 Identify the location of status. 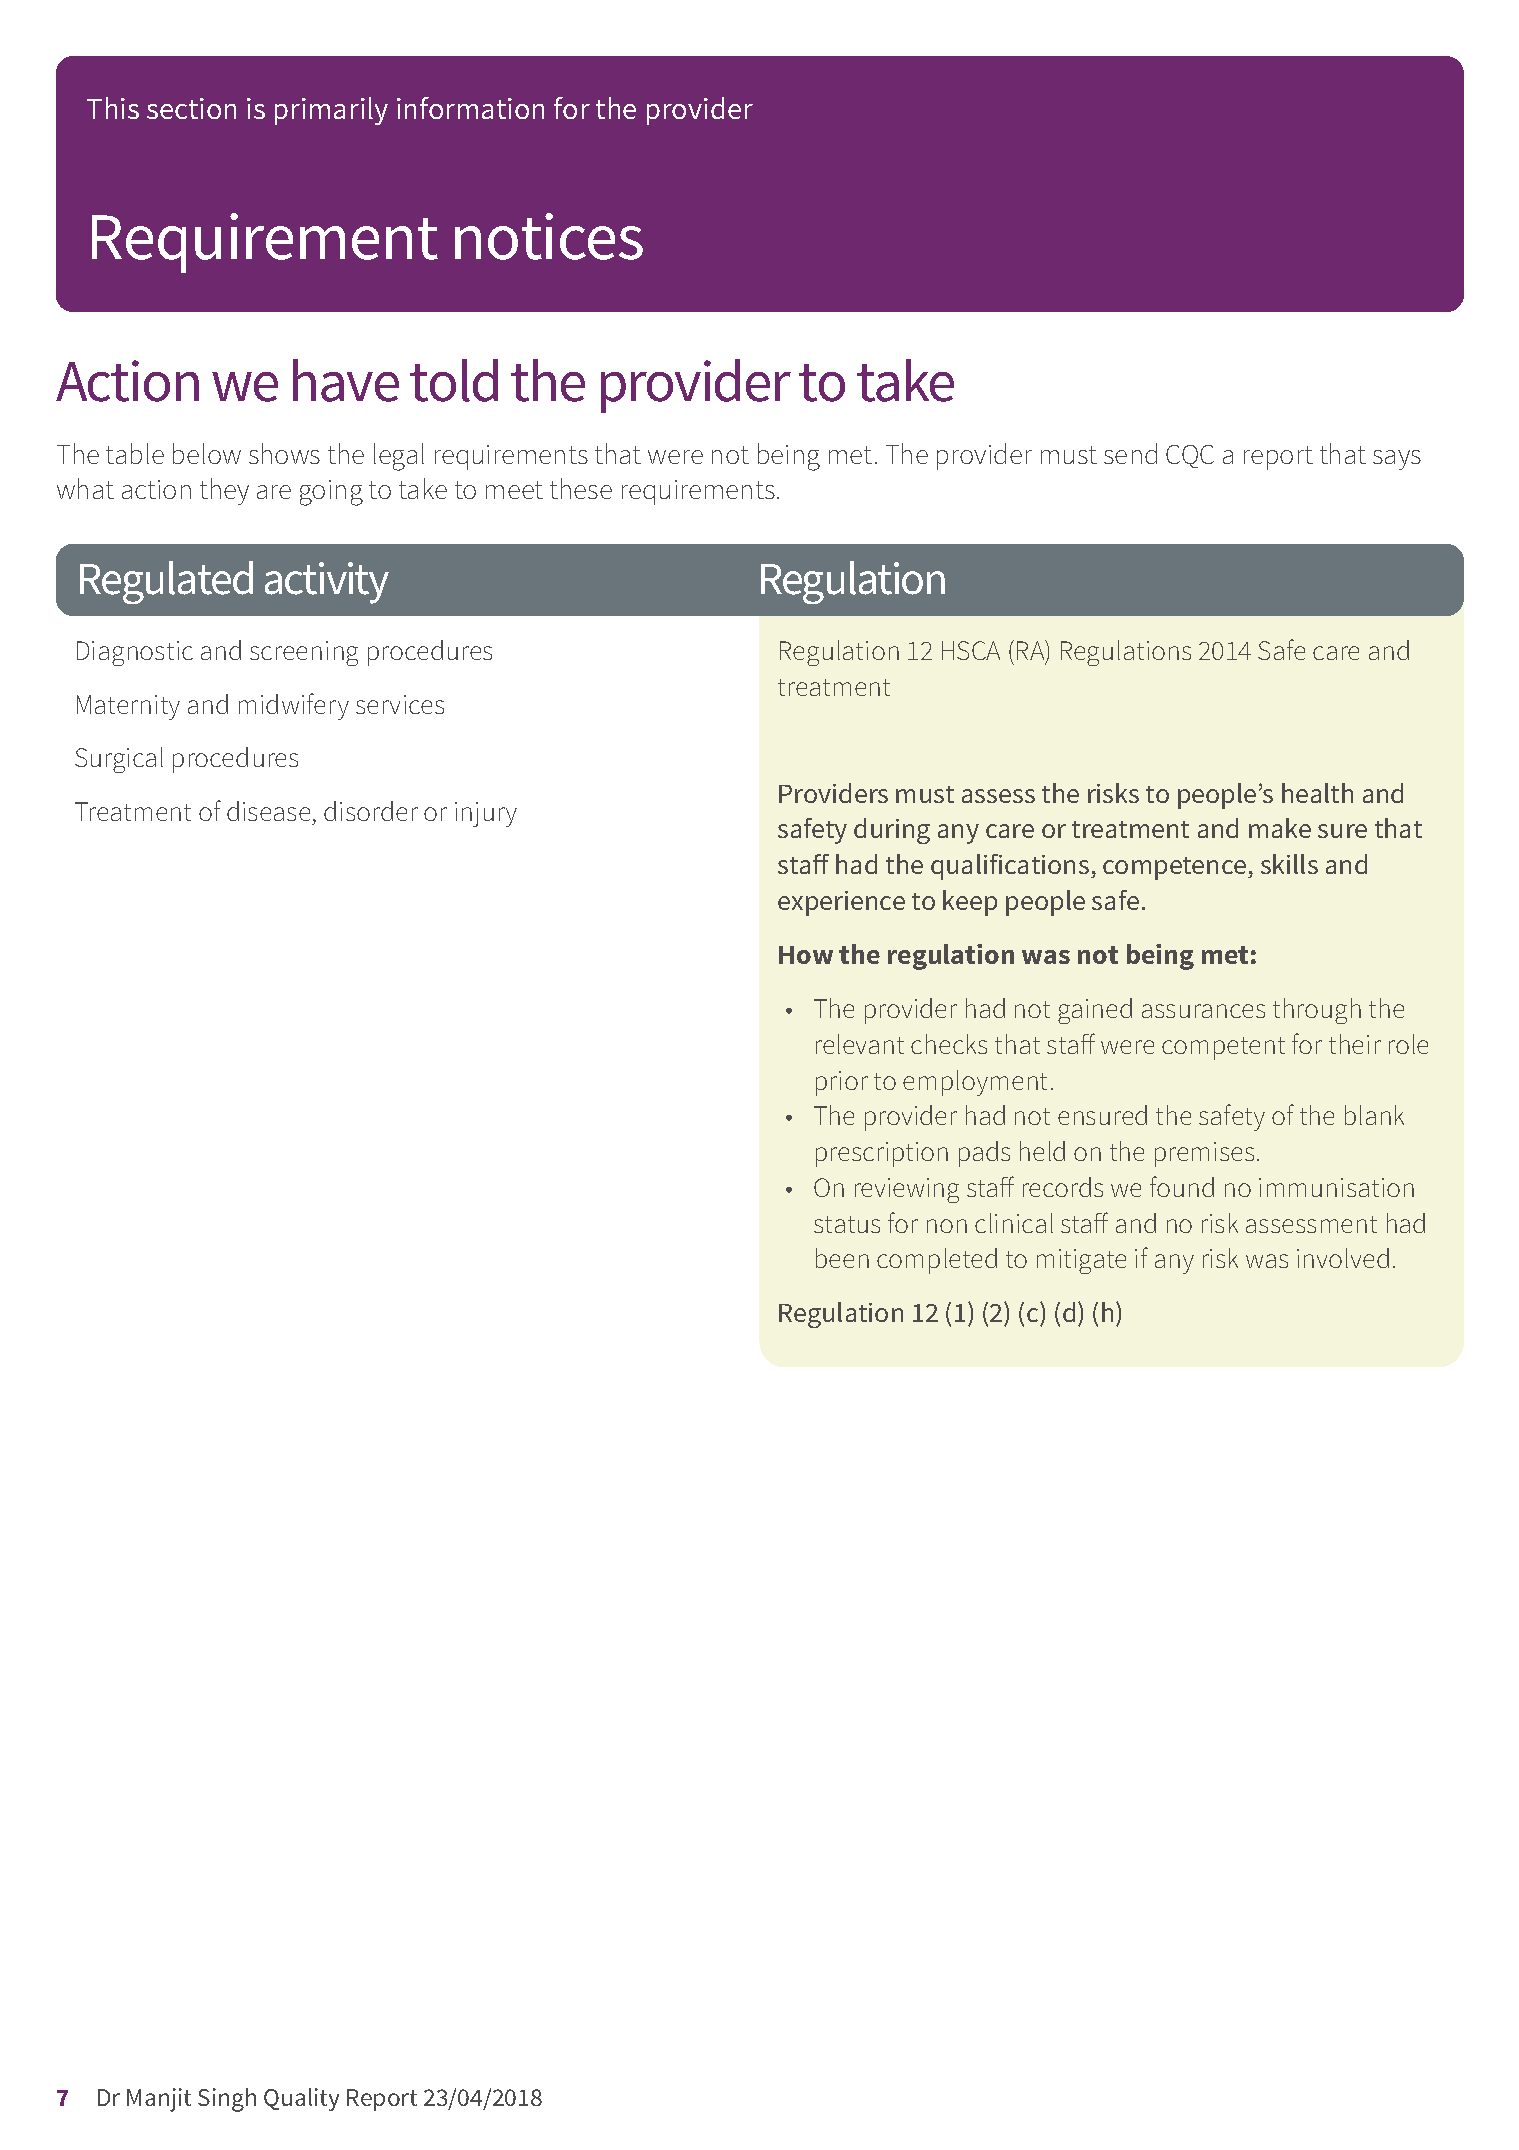
(847, 1224).
